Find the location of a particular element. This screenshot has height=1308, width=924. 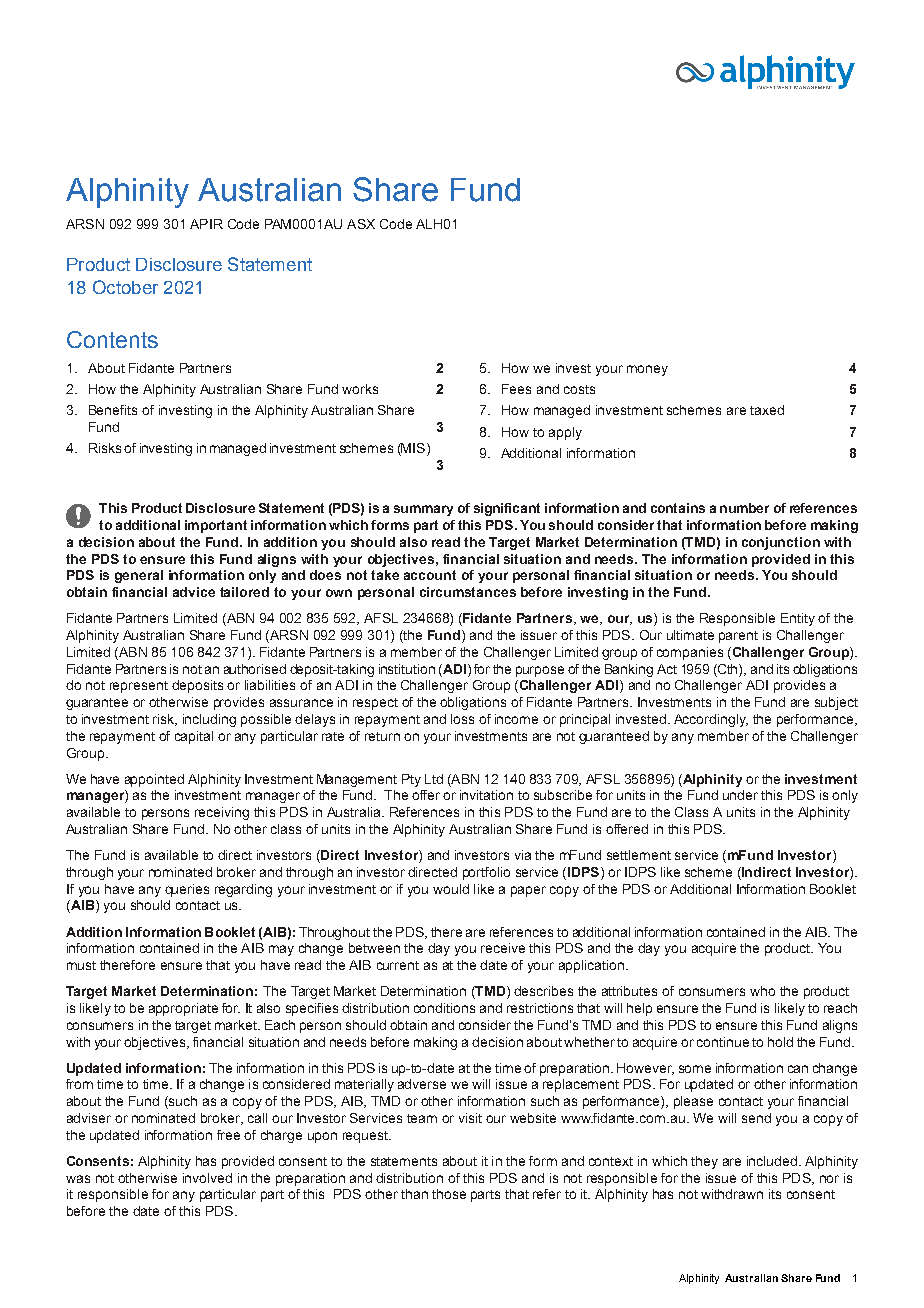

money is located at coordinates (647, 370).
